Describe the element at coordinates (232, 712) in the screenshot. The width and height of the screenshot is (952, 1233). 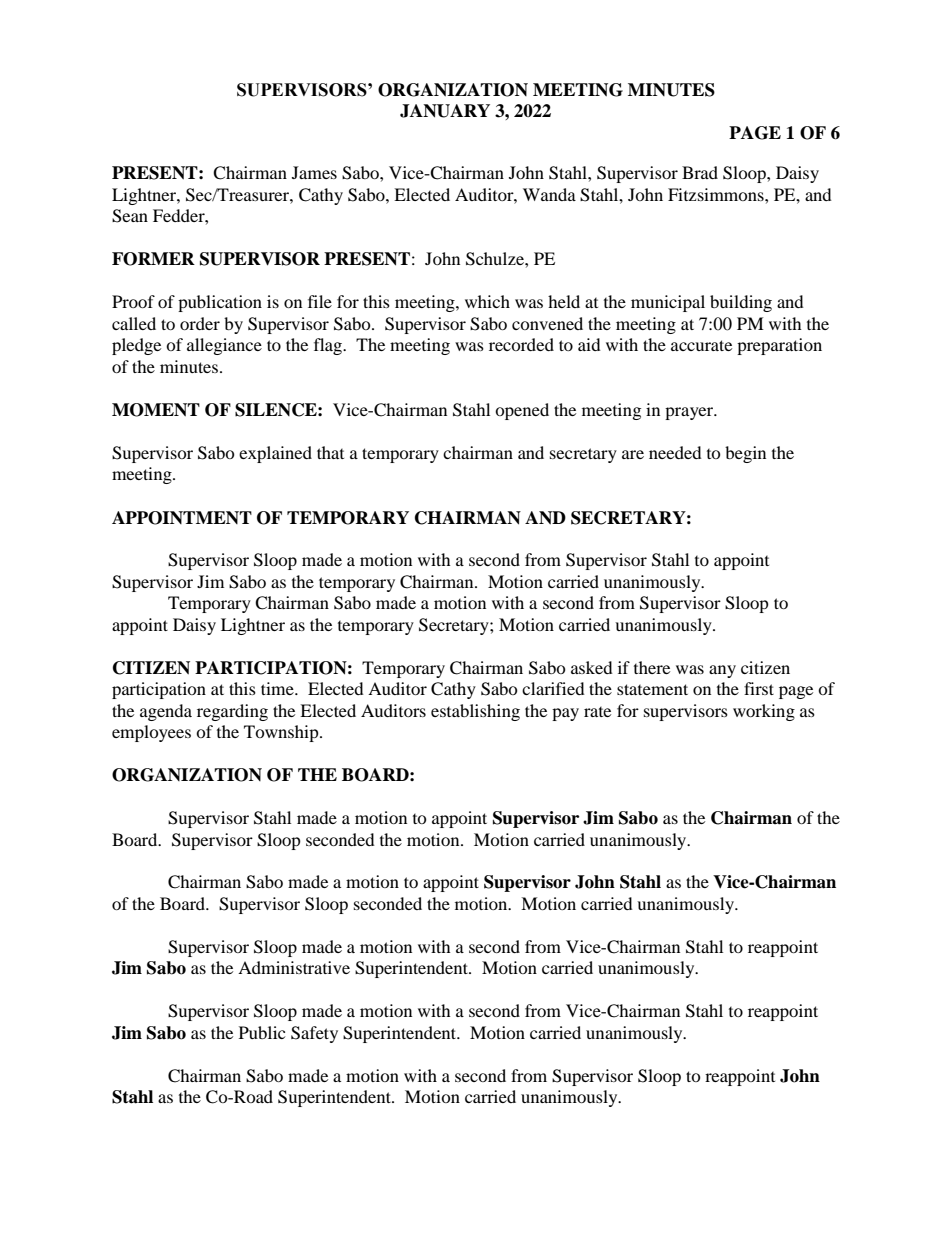
I see `regarding` at that location.
